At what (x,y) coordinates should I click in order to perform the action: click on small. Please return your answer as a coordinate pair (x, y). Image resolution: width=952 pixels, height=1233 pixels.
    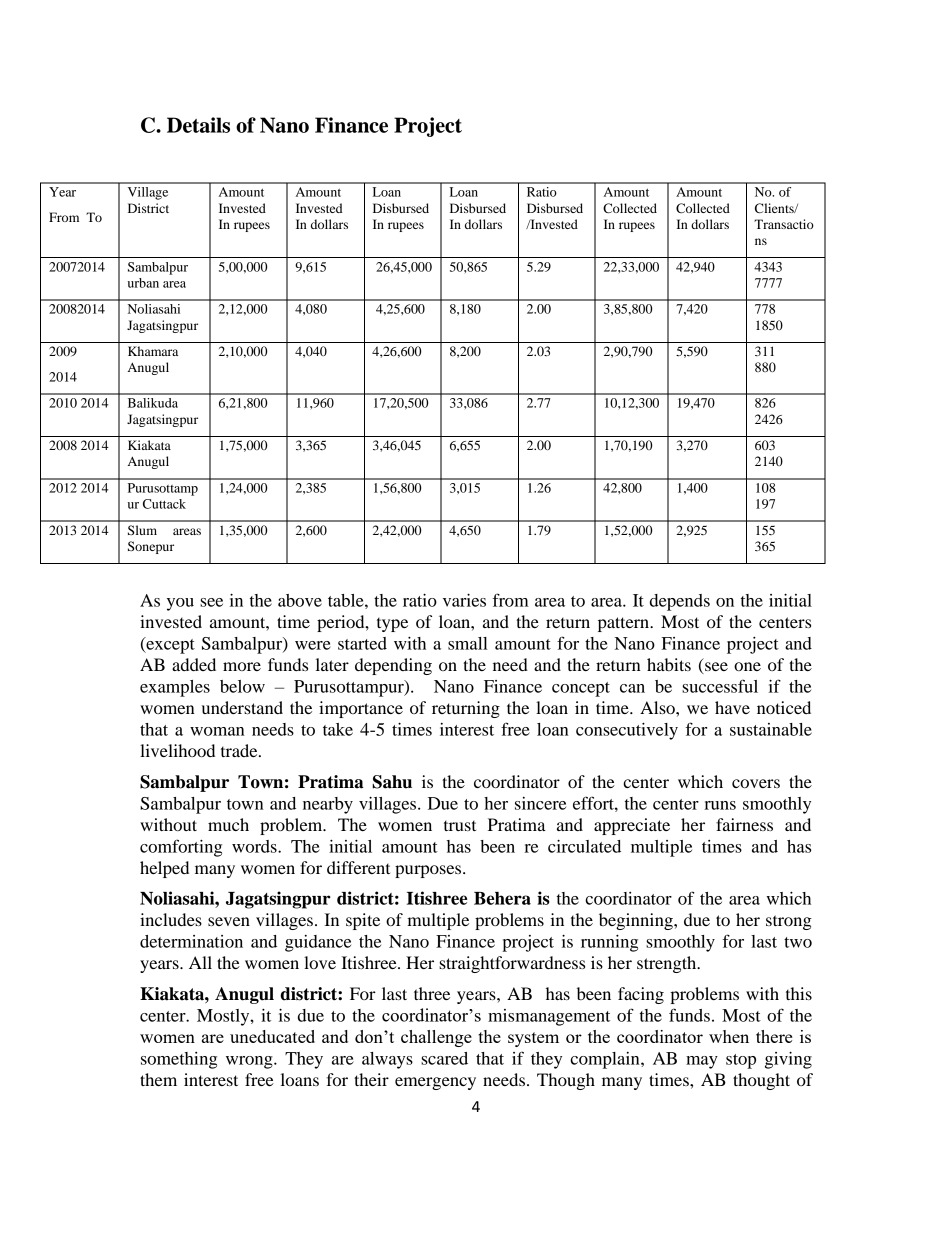
    Looking at the image, I should click on (468, 643).
